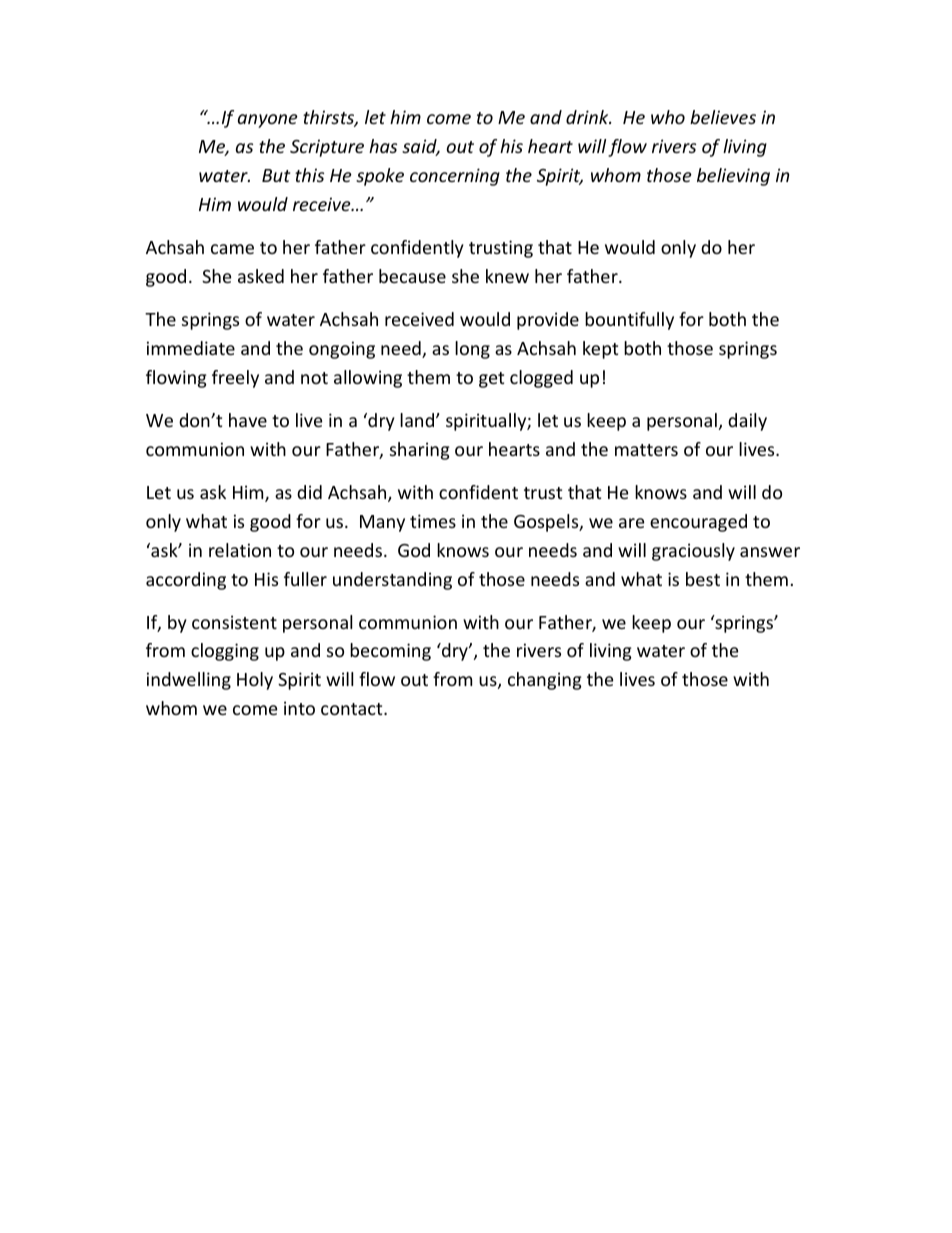  I want to click on believes, so click(723, 117).
